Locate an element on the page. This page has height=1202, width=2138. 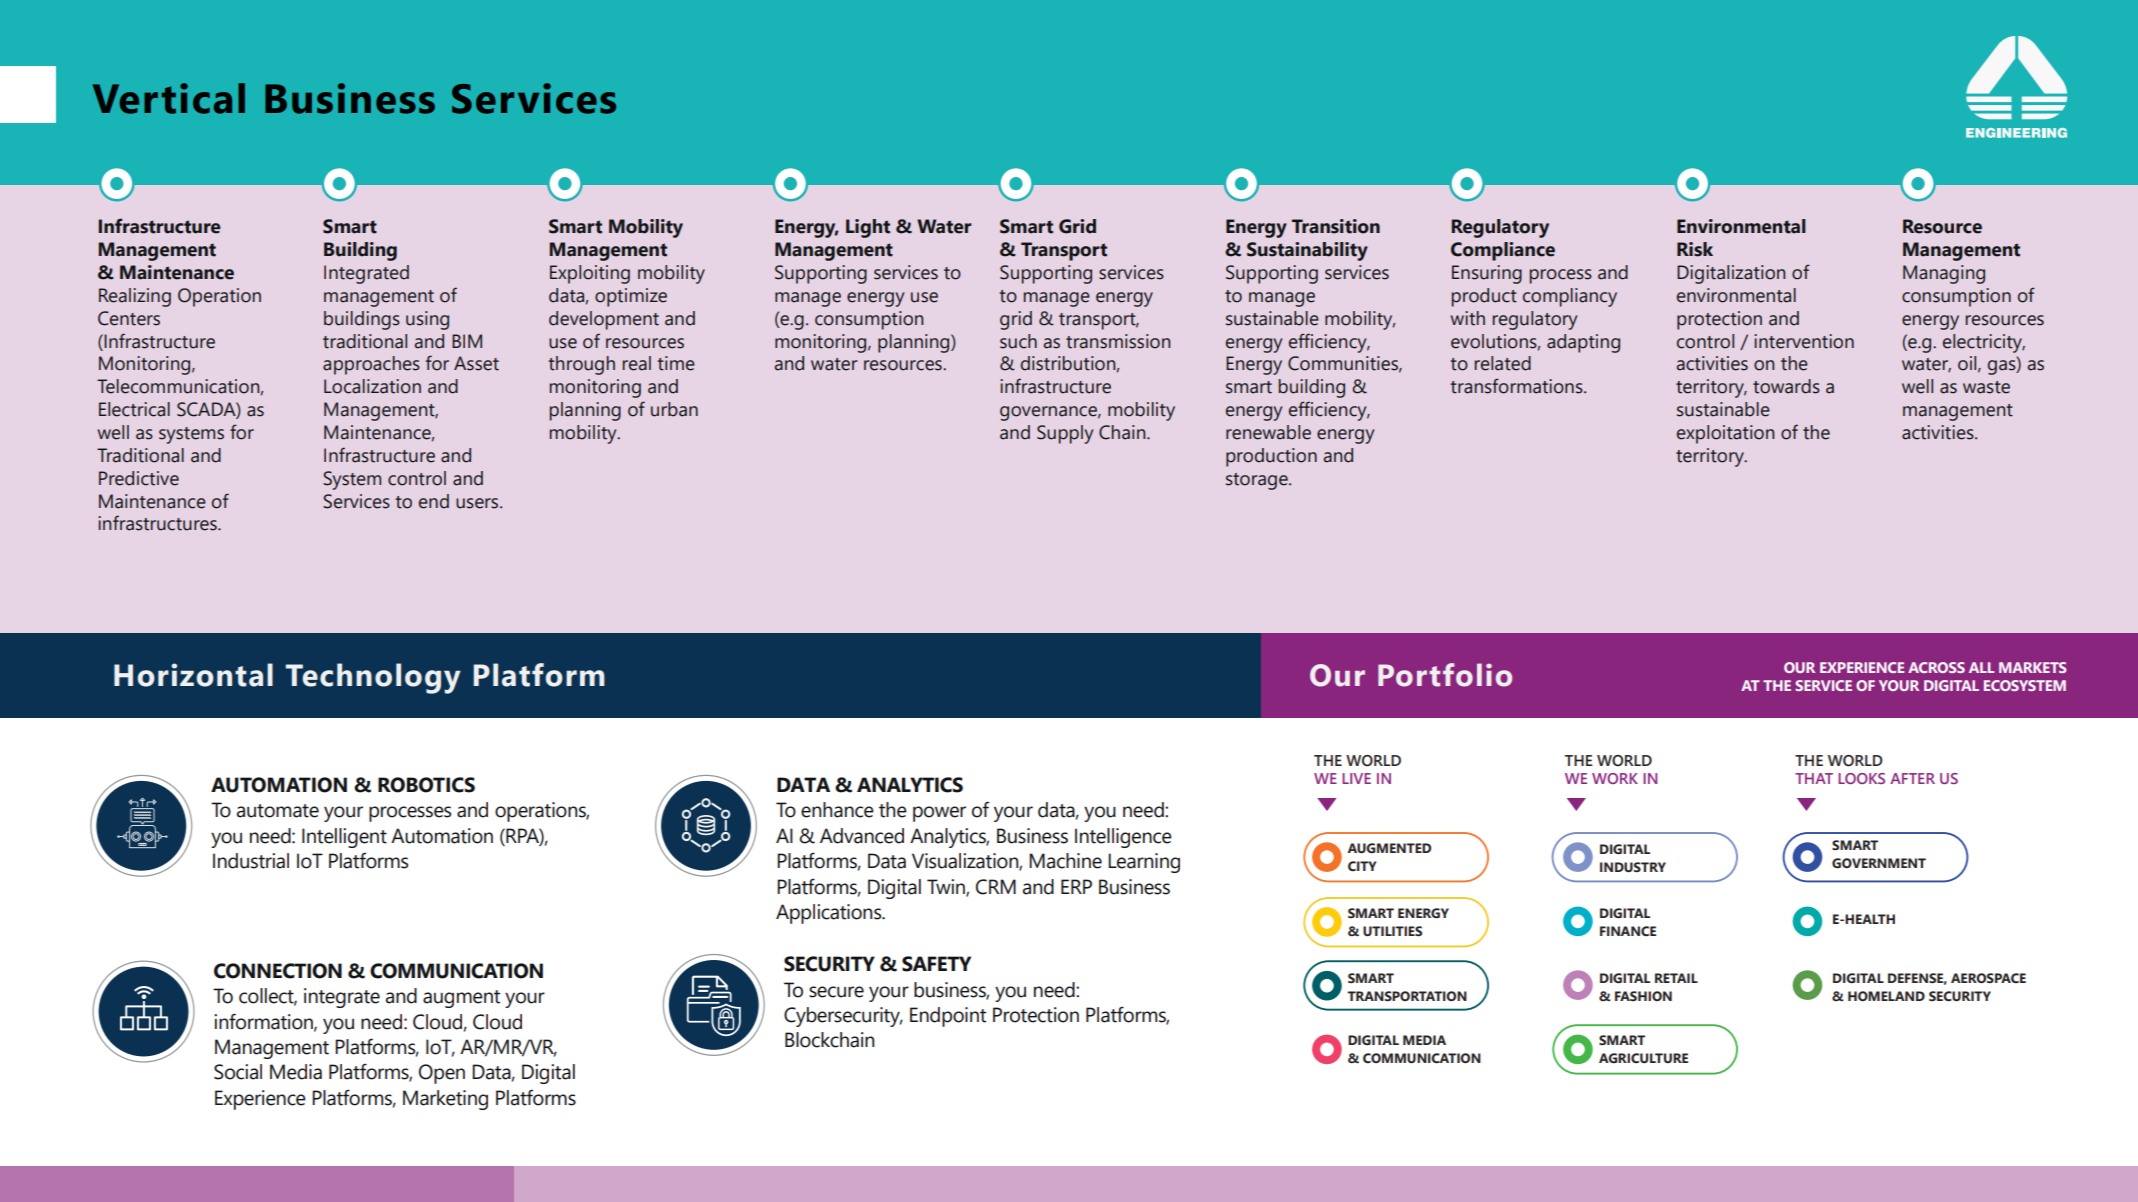
Industrial is located at coordinates (251, 861).
